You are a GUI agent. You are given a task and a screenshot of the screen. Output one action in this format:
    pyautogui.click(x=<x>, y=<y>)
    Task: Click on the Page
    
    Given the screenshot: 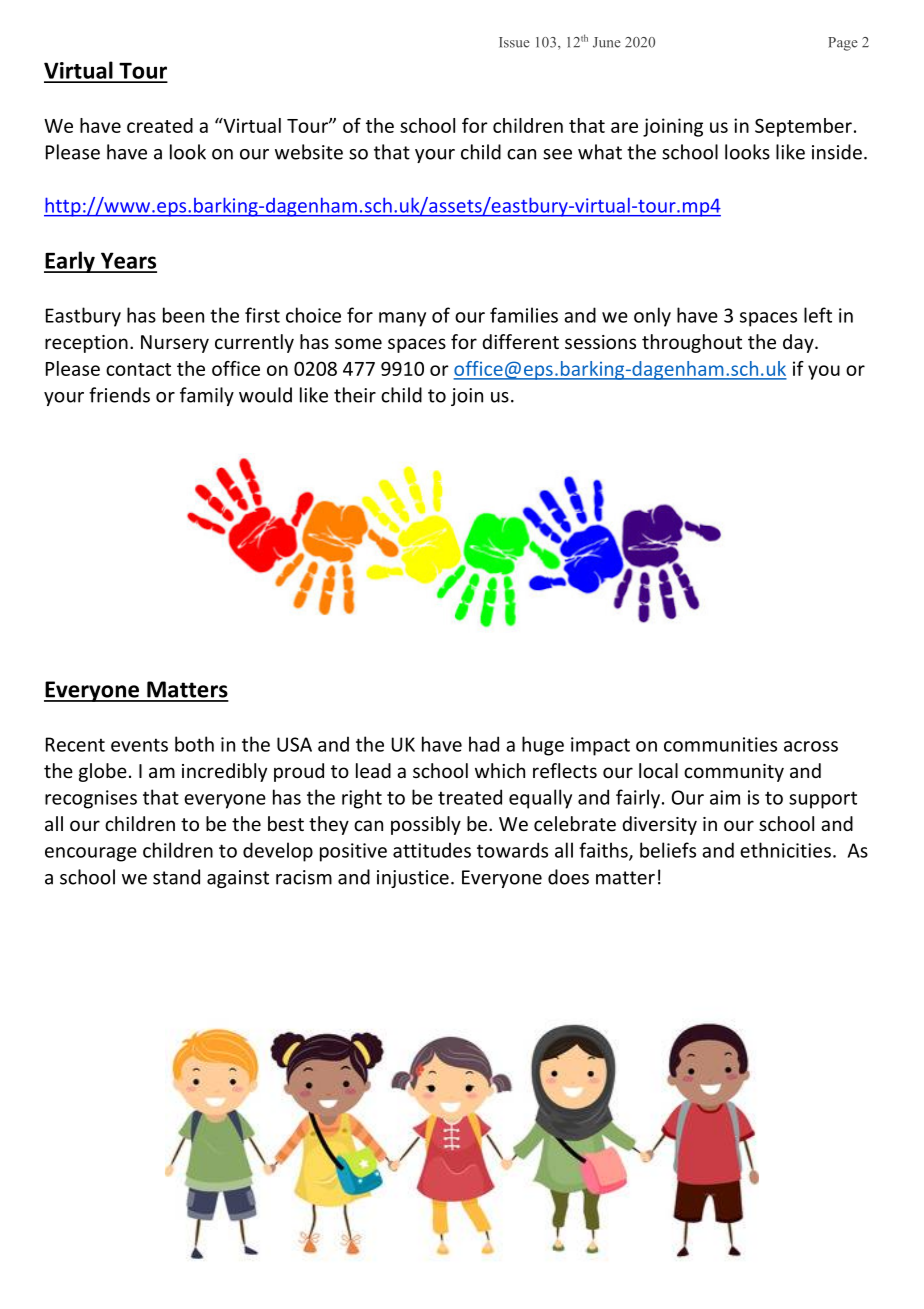 What is the action you would take?
    pyautogui.click(x=843, y=44)
